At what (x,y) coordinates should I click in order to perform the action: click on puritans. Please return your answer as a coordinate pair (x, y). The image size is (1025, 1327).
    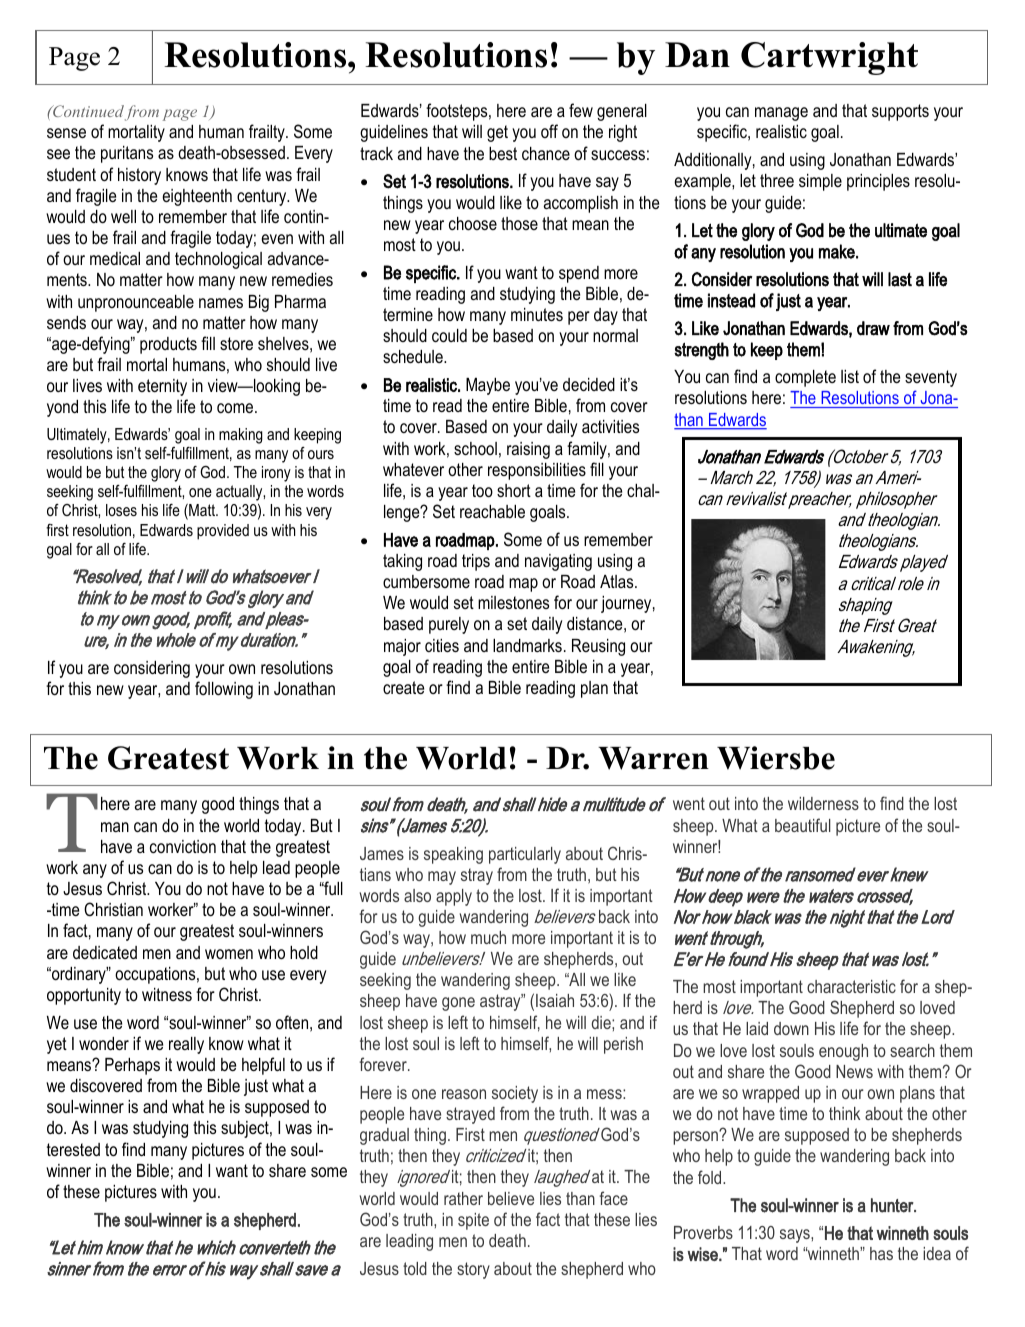
    Looking at the image, I should click on (127, 154).
